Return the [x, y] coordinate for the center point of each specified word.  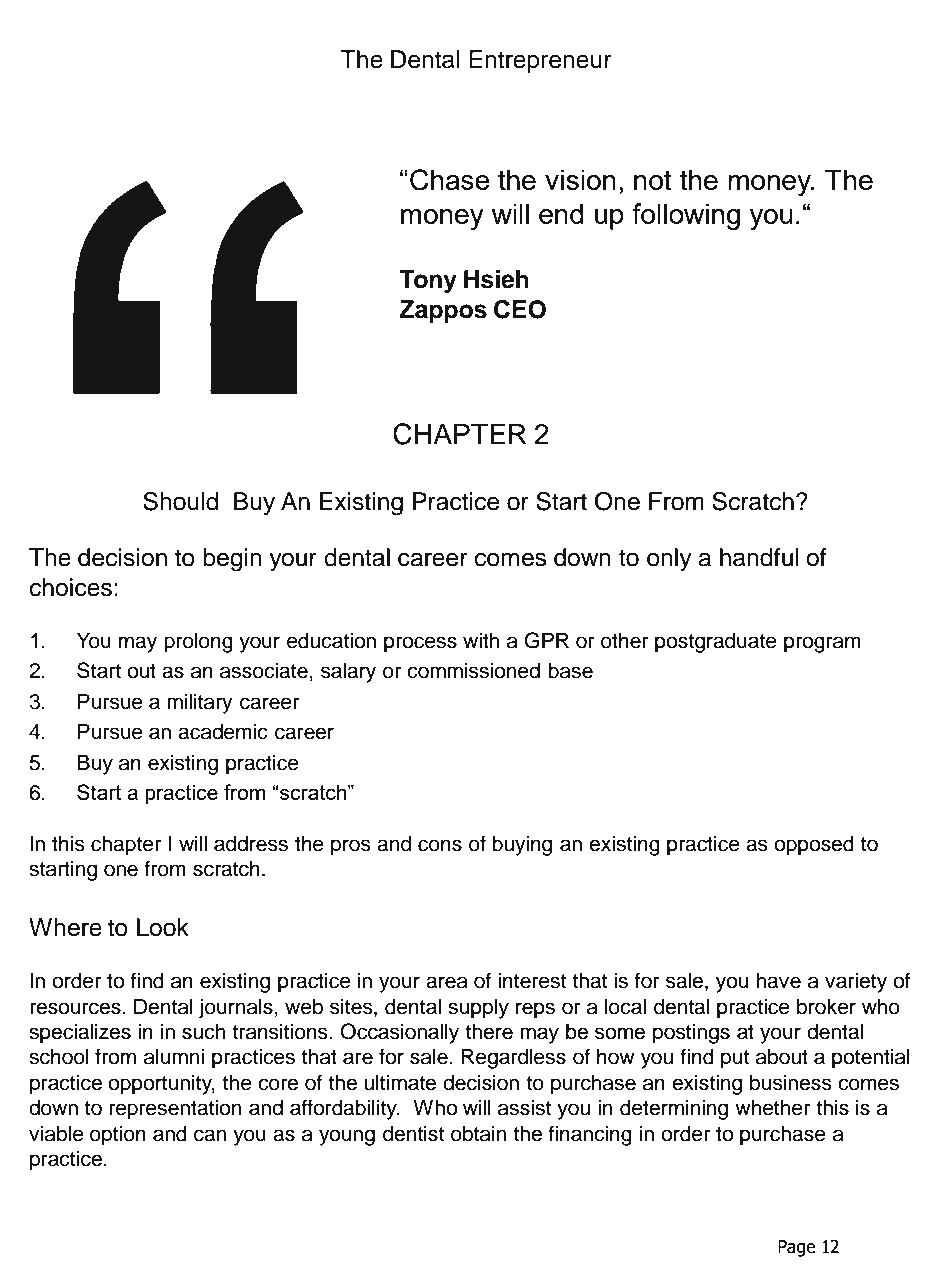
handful [759, 557]
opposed [814, 845]
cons [440, 845]
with [481, 640]
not [653, 180]
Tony [428, 282]
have [779, 980]
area [447, 982]
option [118, 1135]
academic [223, 731]
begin [232, 560]
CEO [520, 309]
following [686, 216]
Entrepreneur [540, 61]
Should [180, 501]
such [204, 1031]
